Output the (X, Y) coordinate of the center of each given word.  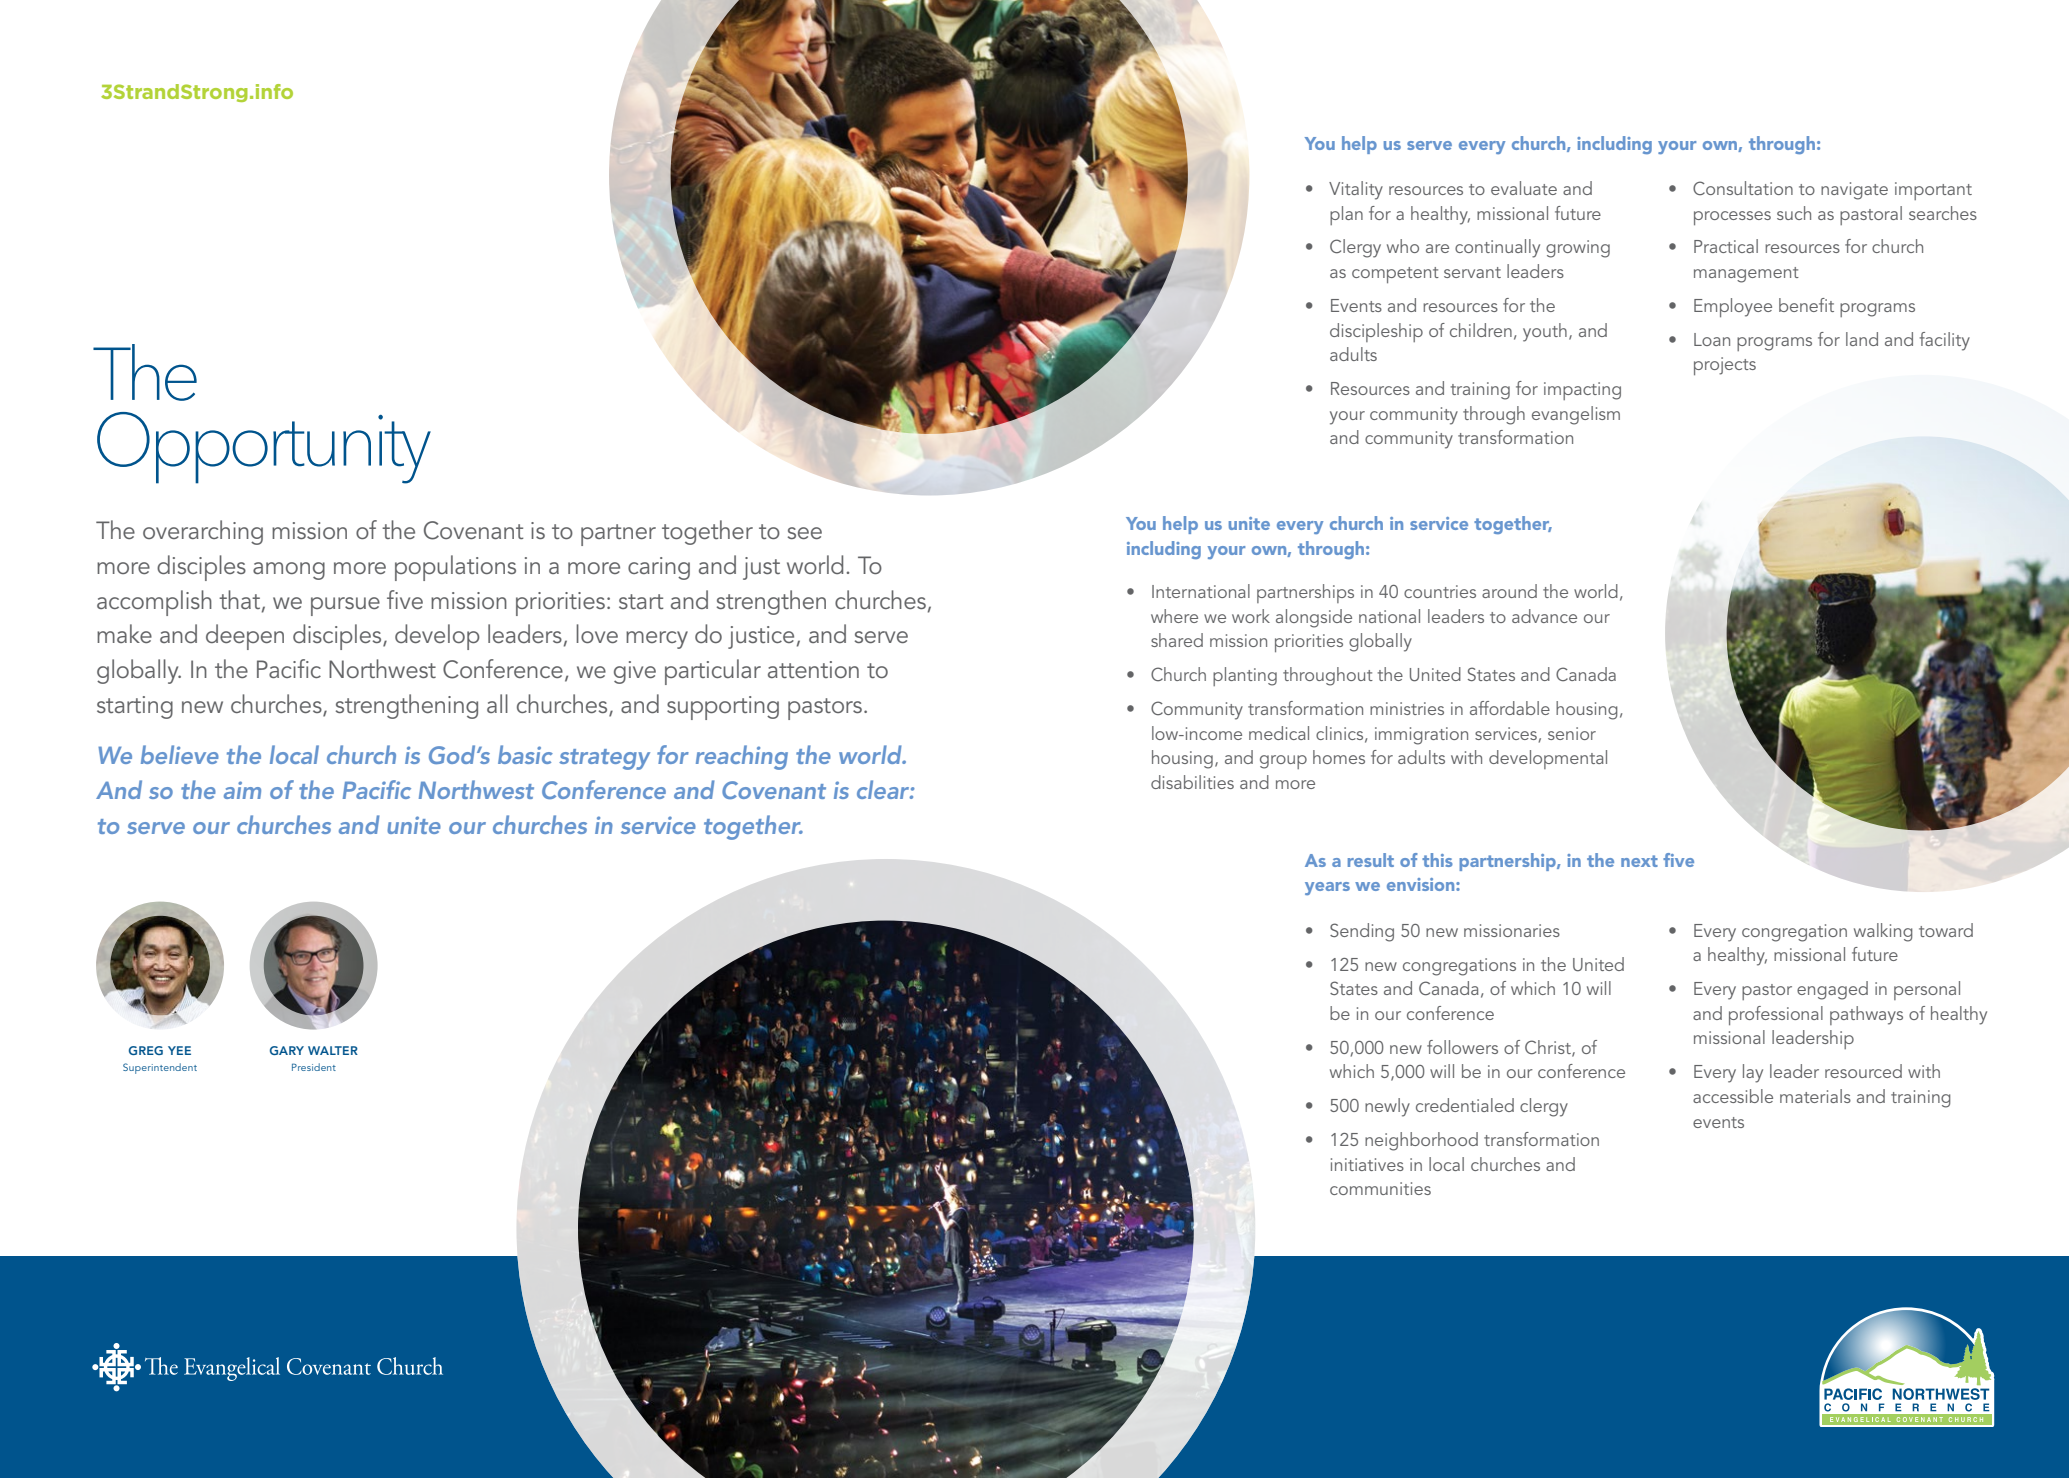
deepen (245, 637)
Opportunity (264, 448)
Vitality (1356, 190)
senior (1572, 733)
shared (1177, 640)
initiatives (1367, 1164)
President (314, 1067)
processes (1732, 218)
